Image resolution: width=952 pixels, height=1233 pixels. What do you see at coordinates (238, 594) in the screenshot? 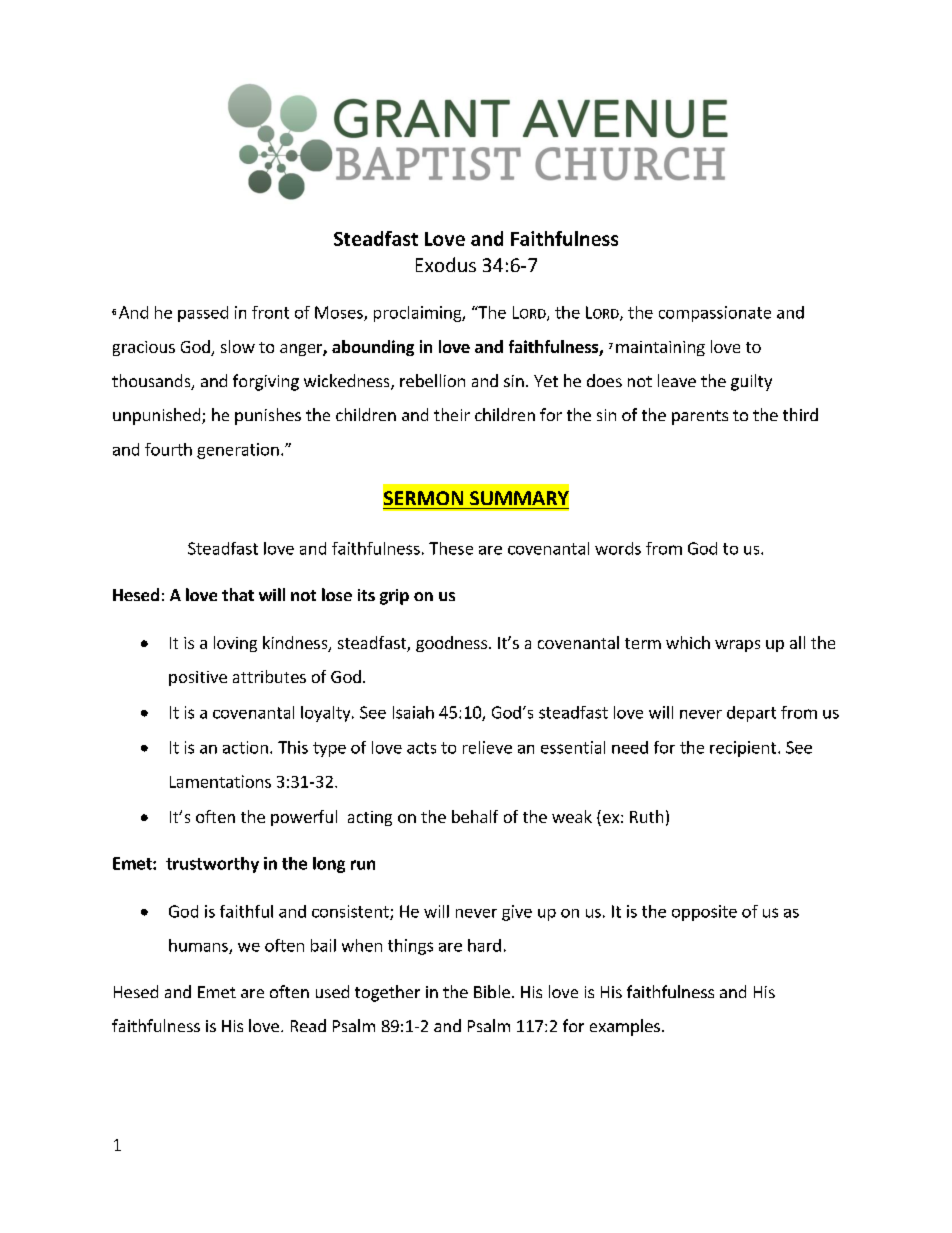
I see `that` at bounding box center [238, 594].
